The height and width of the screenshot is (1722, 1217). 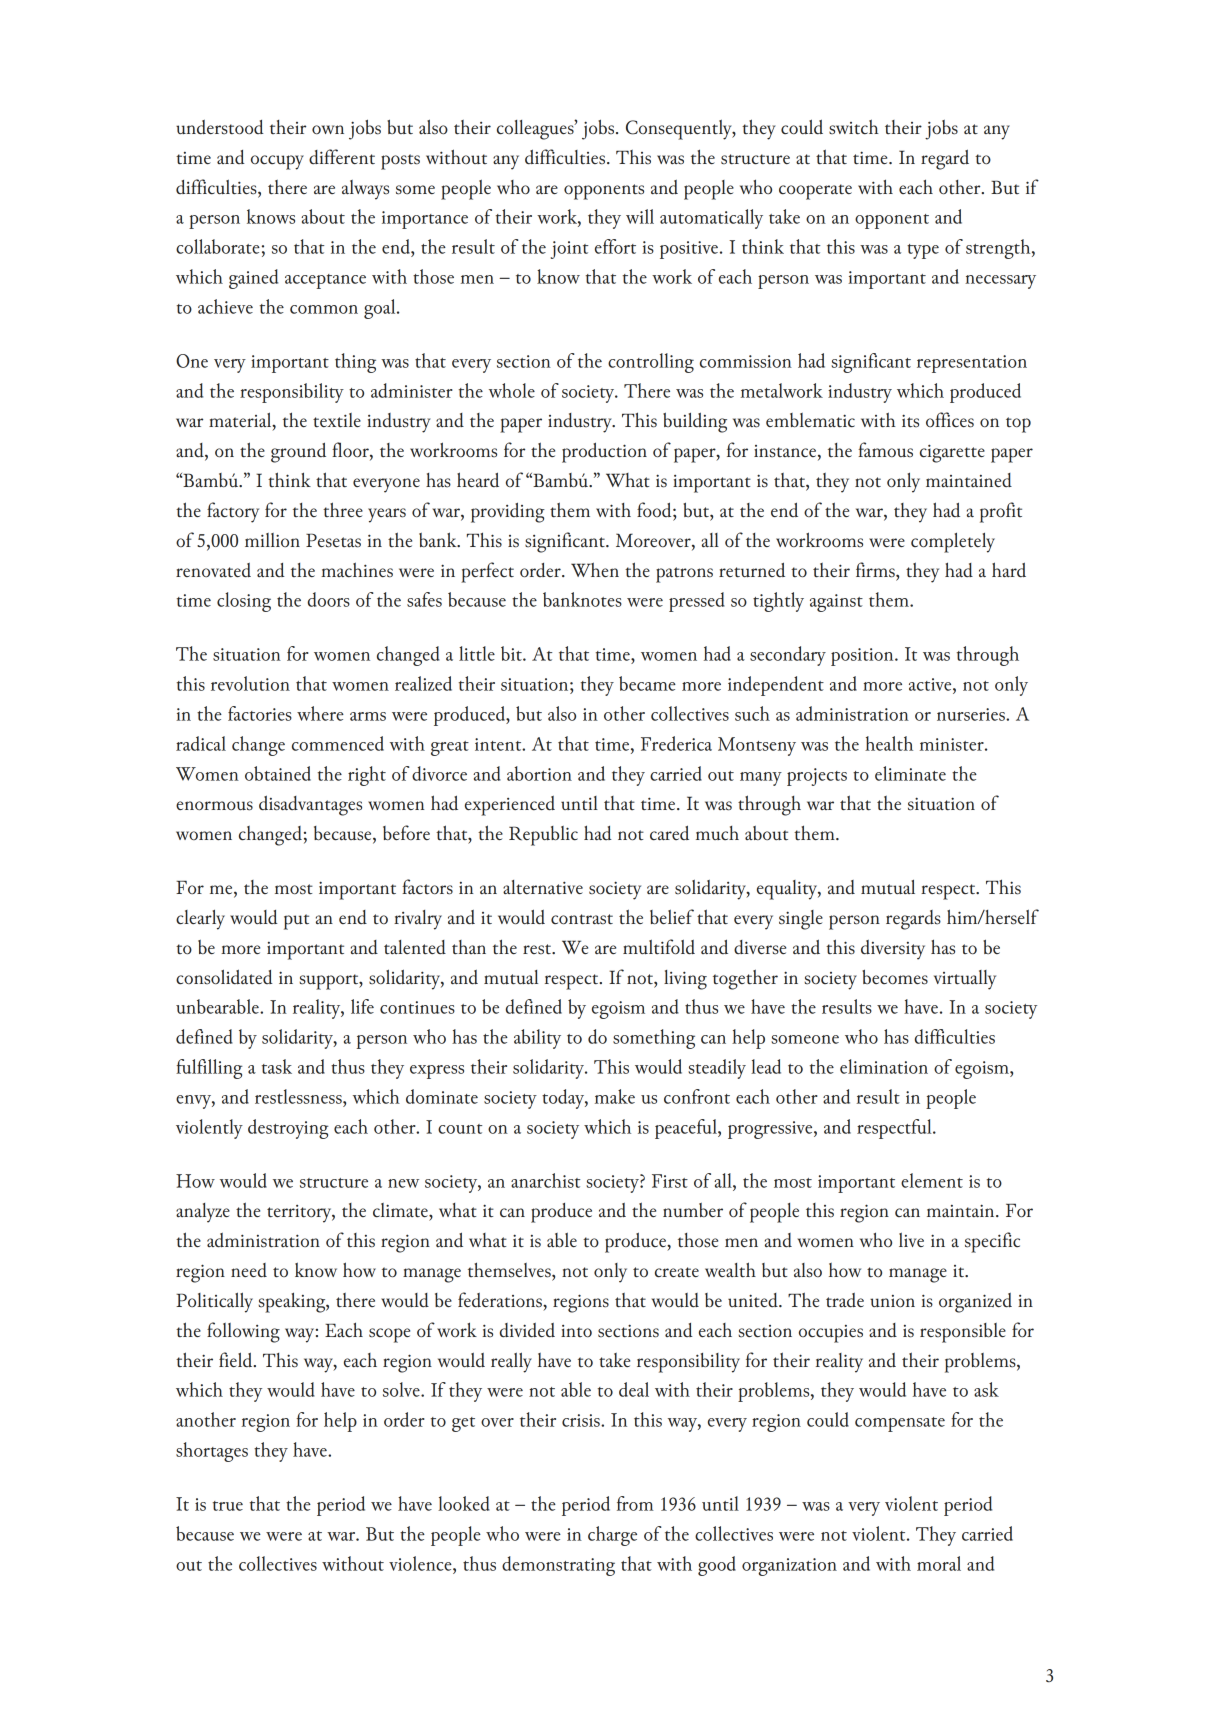 What do you see at coordinates (249, 1270) in the screenshot?
I see `need` at bounding box center [249, 1270].
